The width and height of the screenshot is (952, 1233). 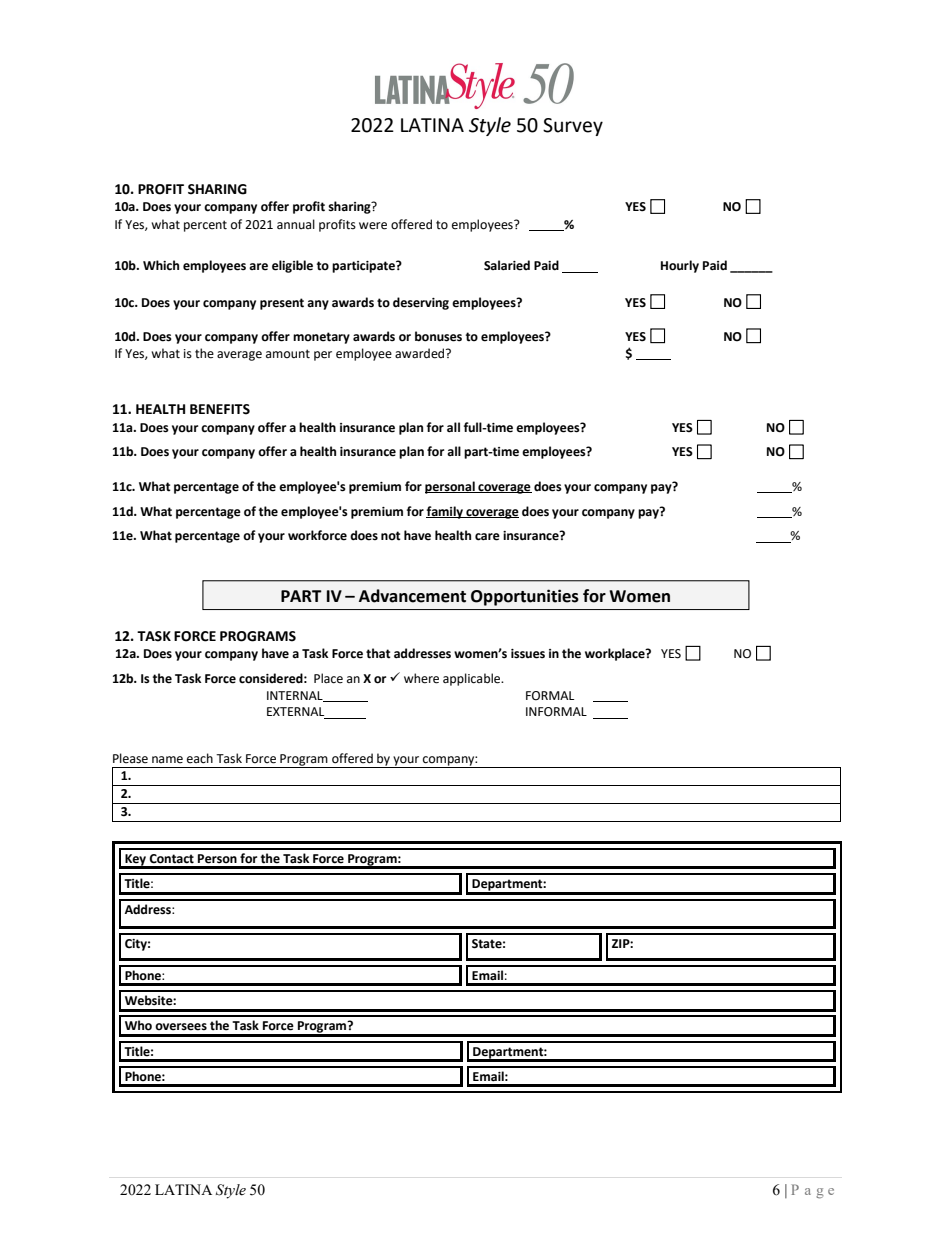 What do you see at coordinates (296, 224) in the screenshot?
I see `annual` at bounding box center [296, 224].
